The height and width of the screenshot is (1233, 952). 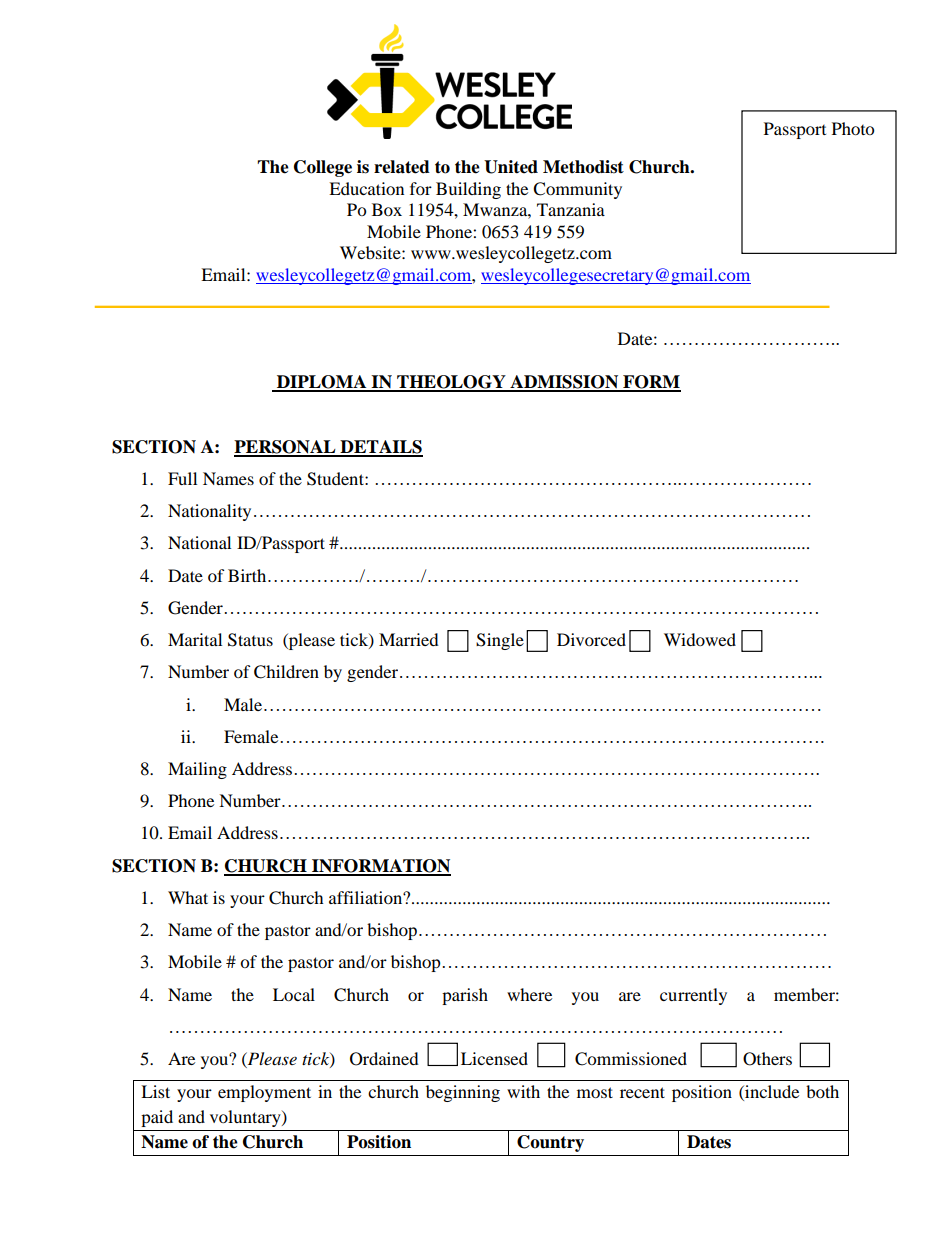 I want to click on United, so click(x=511, y=167).
